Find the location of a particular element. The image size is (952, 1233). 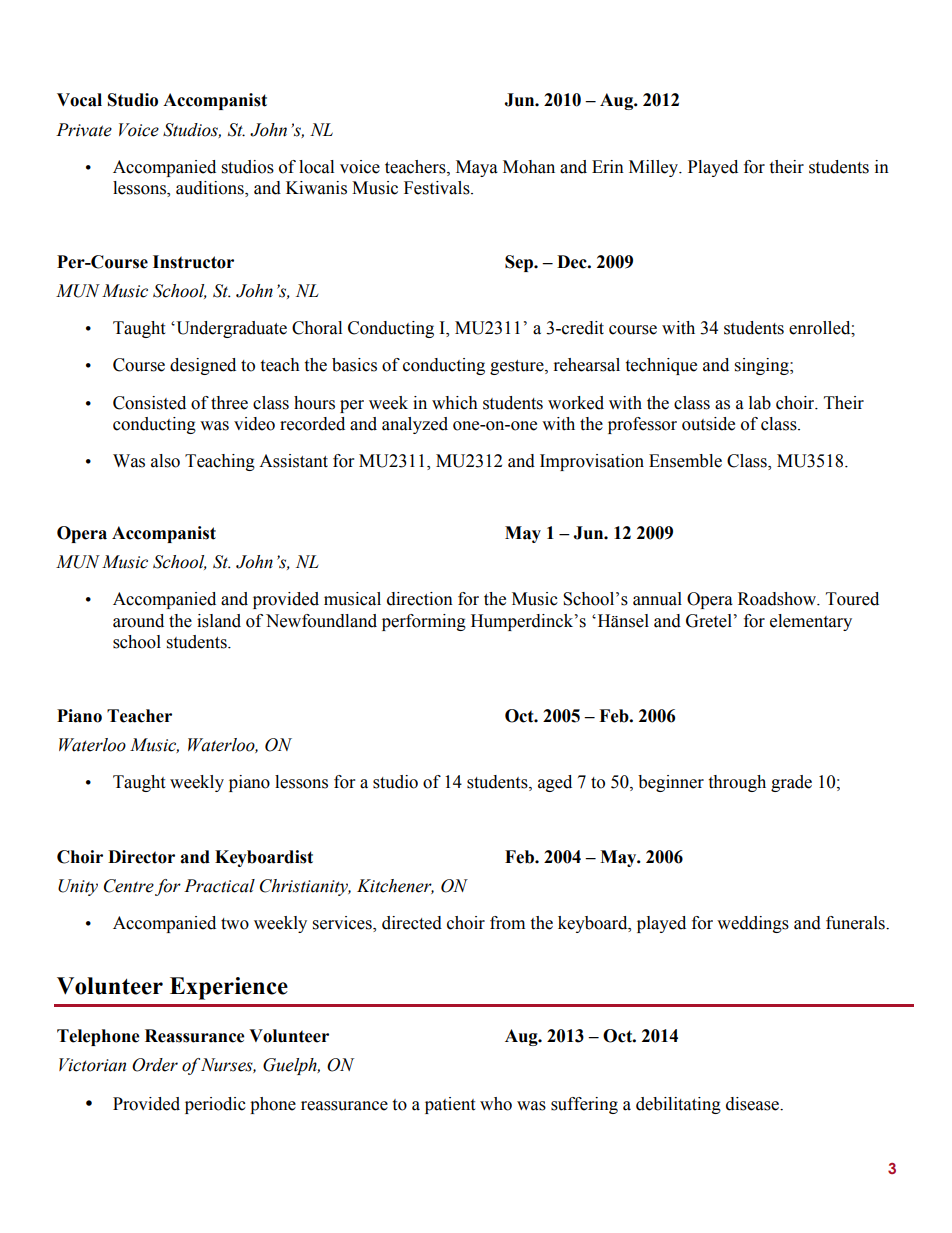

through is located at coordinates (737, 783).
